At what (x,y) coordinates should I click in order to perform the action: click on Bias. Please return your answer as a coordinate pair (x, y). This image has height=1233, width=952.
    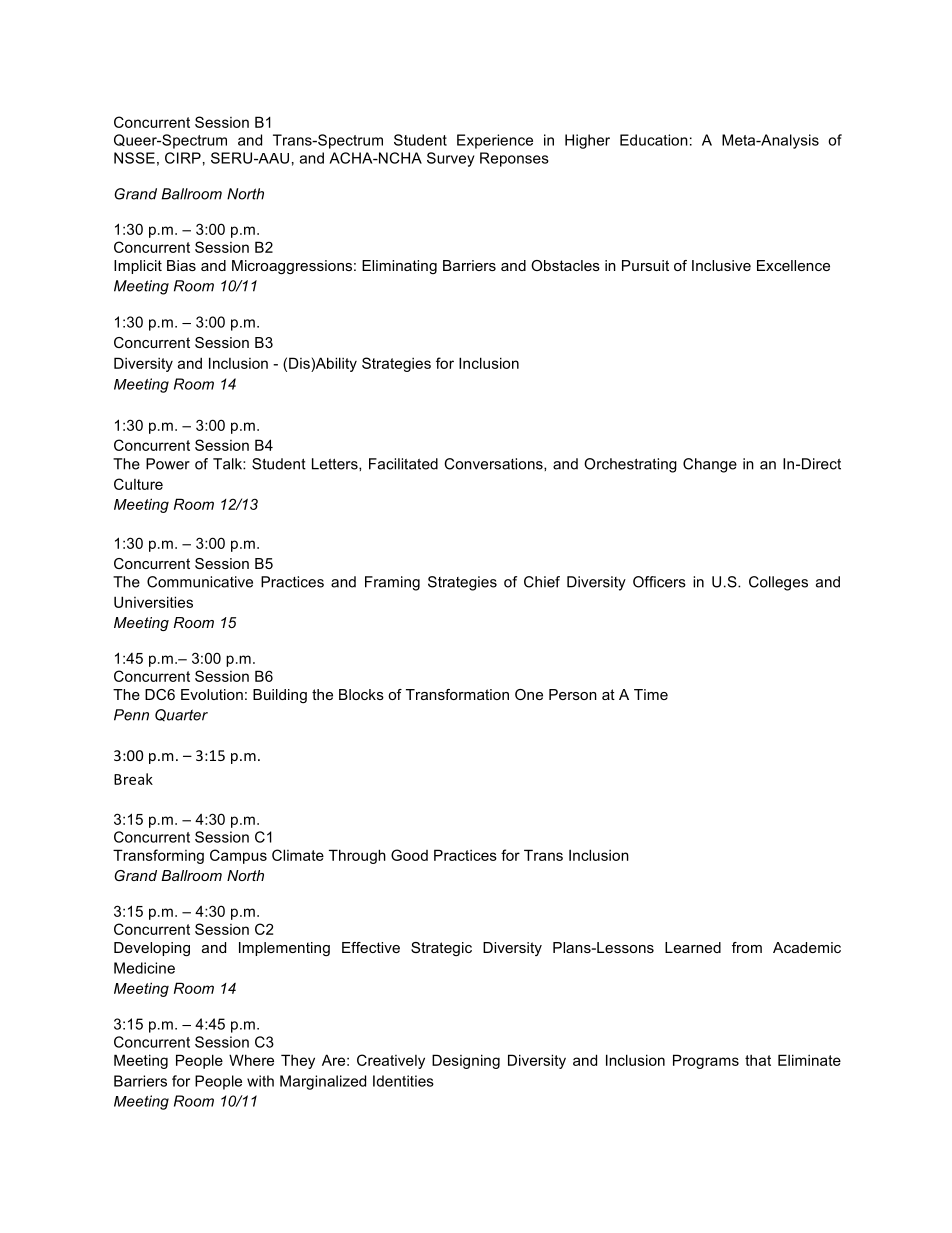
    Looking at the image, I should click on (181, 265).
